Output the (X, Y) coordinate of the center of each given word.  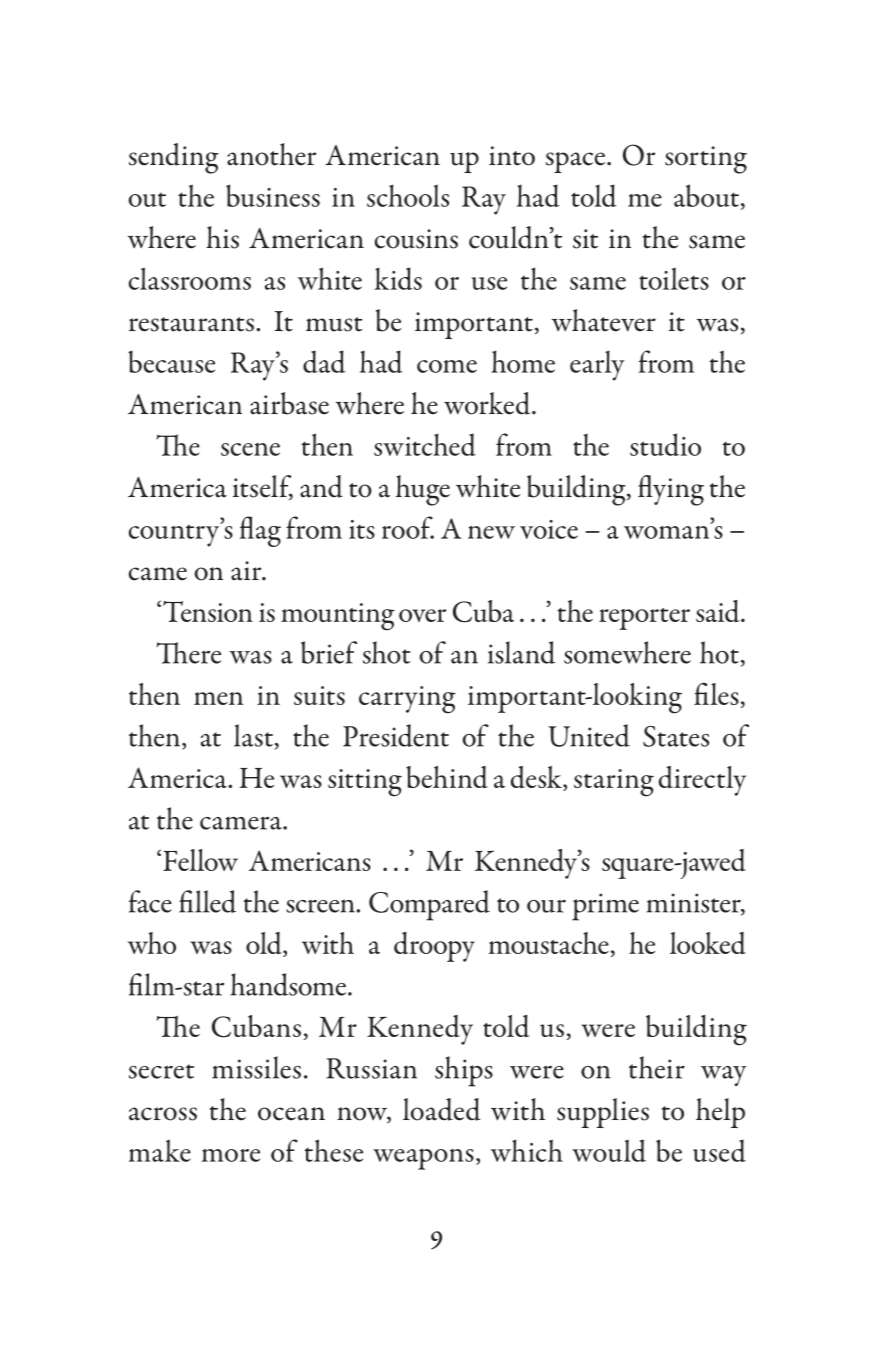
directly (702, 781)
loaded (441, 1109)
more (231, 1155)
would (609, 1150)
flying (671, 490)
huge (423, 490)
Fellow (200, 860)
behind (447, 777)
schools (408, 195)
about (706, 195)
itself (263, 487)
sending (174, 158)
